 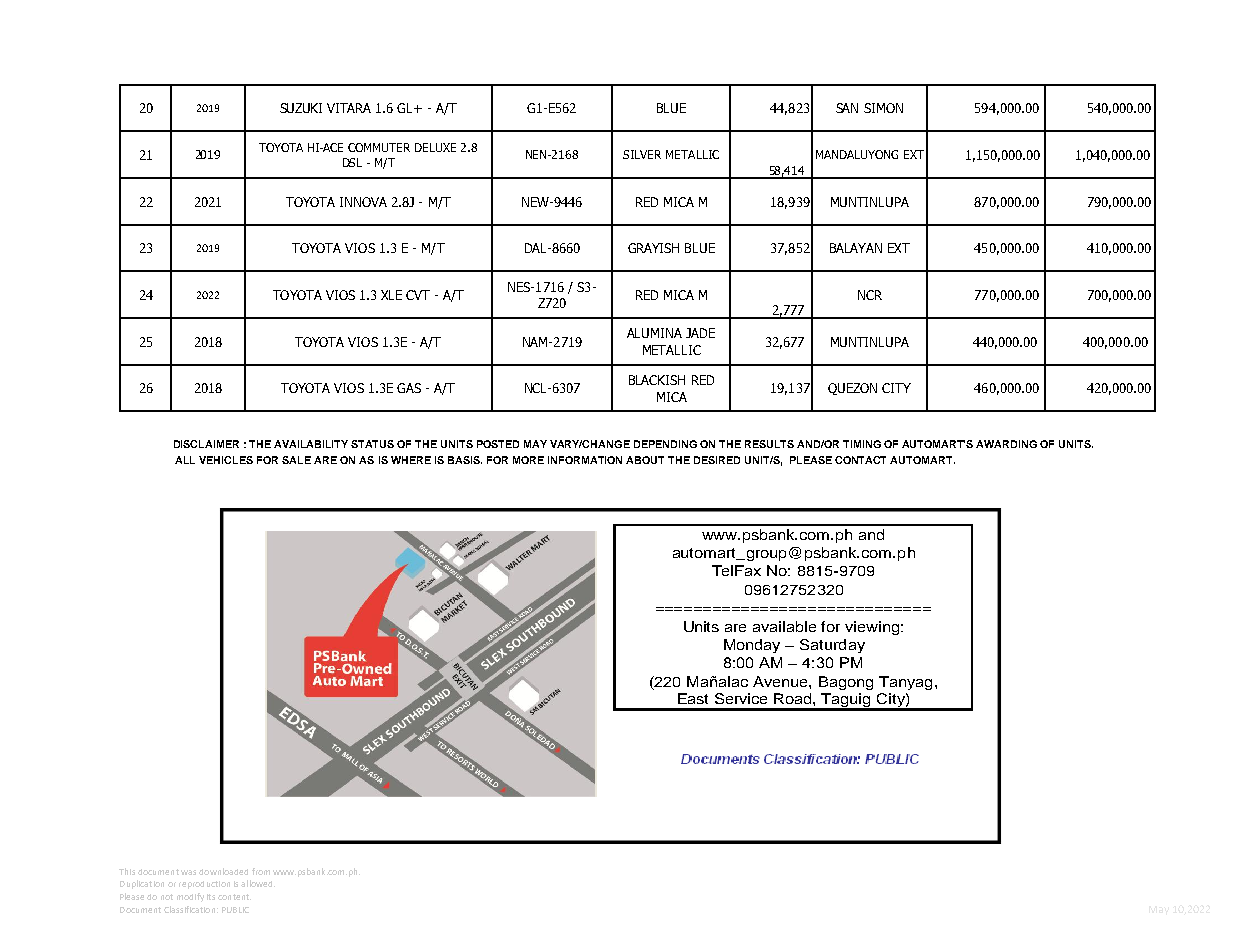 What do you see at coordinates (642, 154) in the page?
I see `SILVER` at bounding box center [642, 154].
